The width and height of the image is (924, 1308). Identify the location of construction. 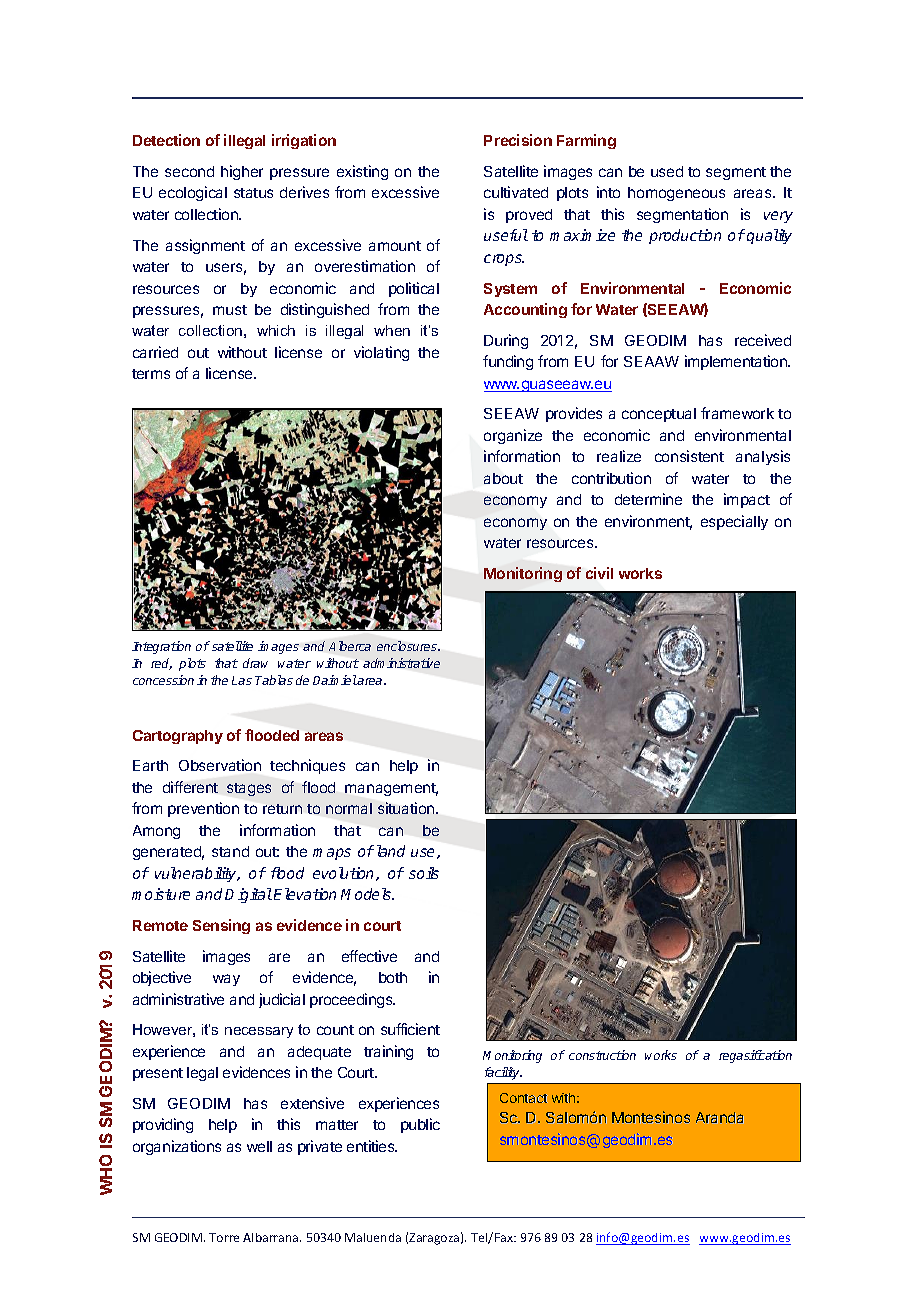
(602, 1055).
